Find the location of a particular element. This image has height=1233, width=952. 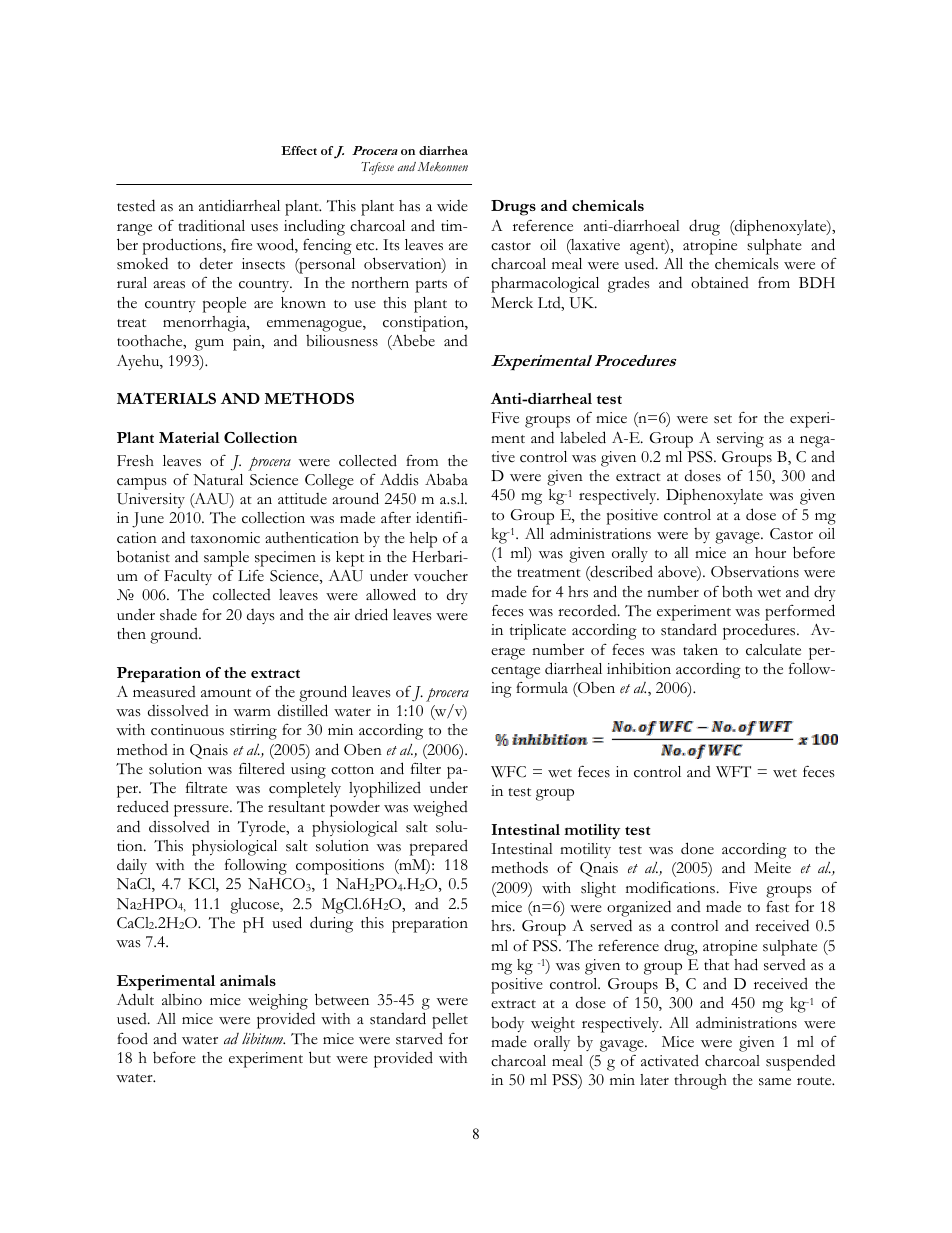

pellet is located at coordinates (450, 1021).
